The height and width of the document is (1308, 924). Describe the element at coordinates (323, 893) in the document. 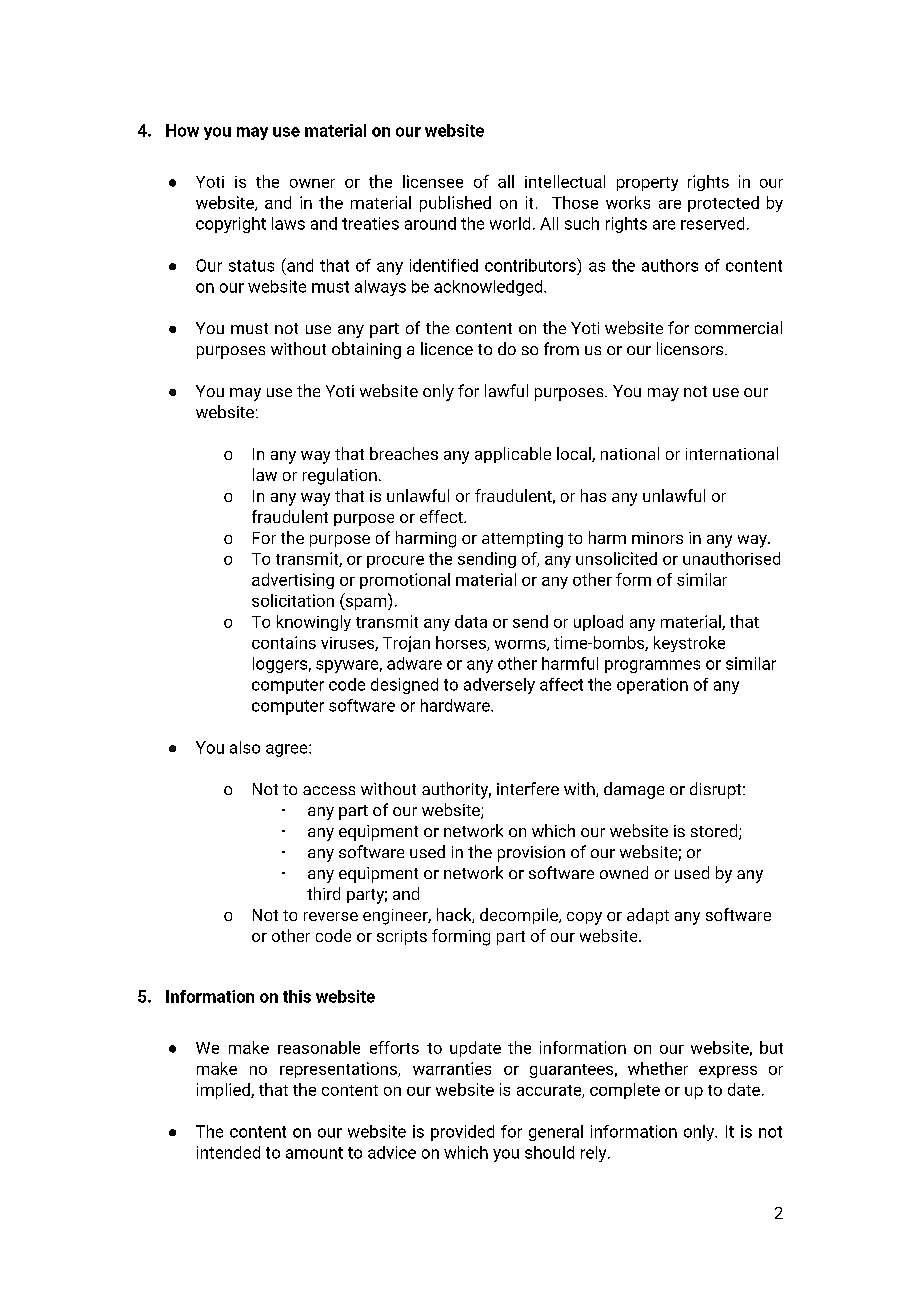

I see `third` at that location.
